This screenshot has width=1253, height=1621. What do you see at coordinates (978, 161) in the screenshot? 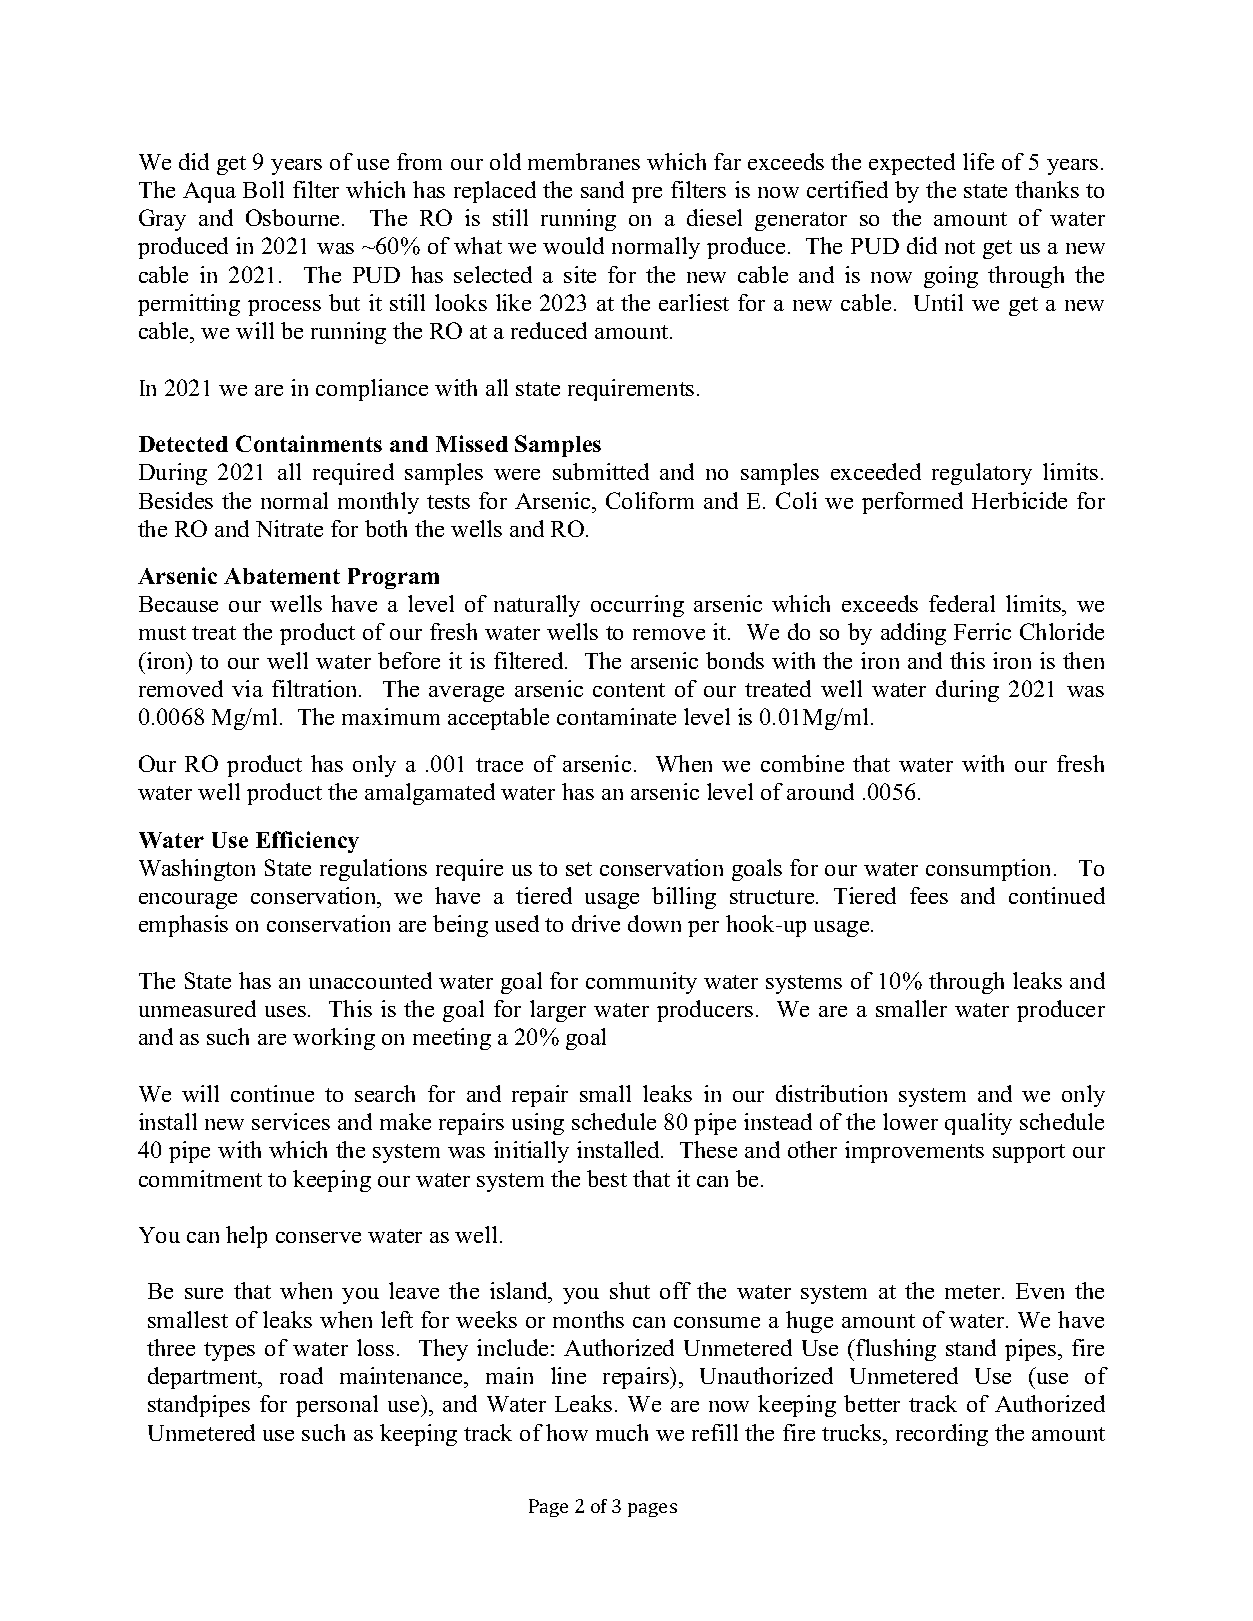
I see `life` at bounding box center [978, 161].
